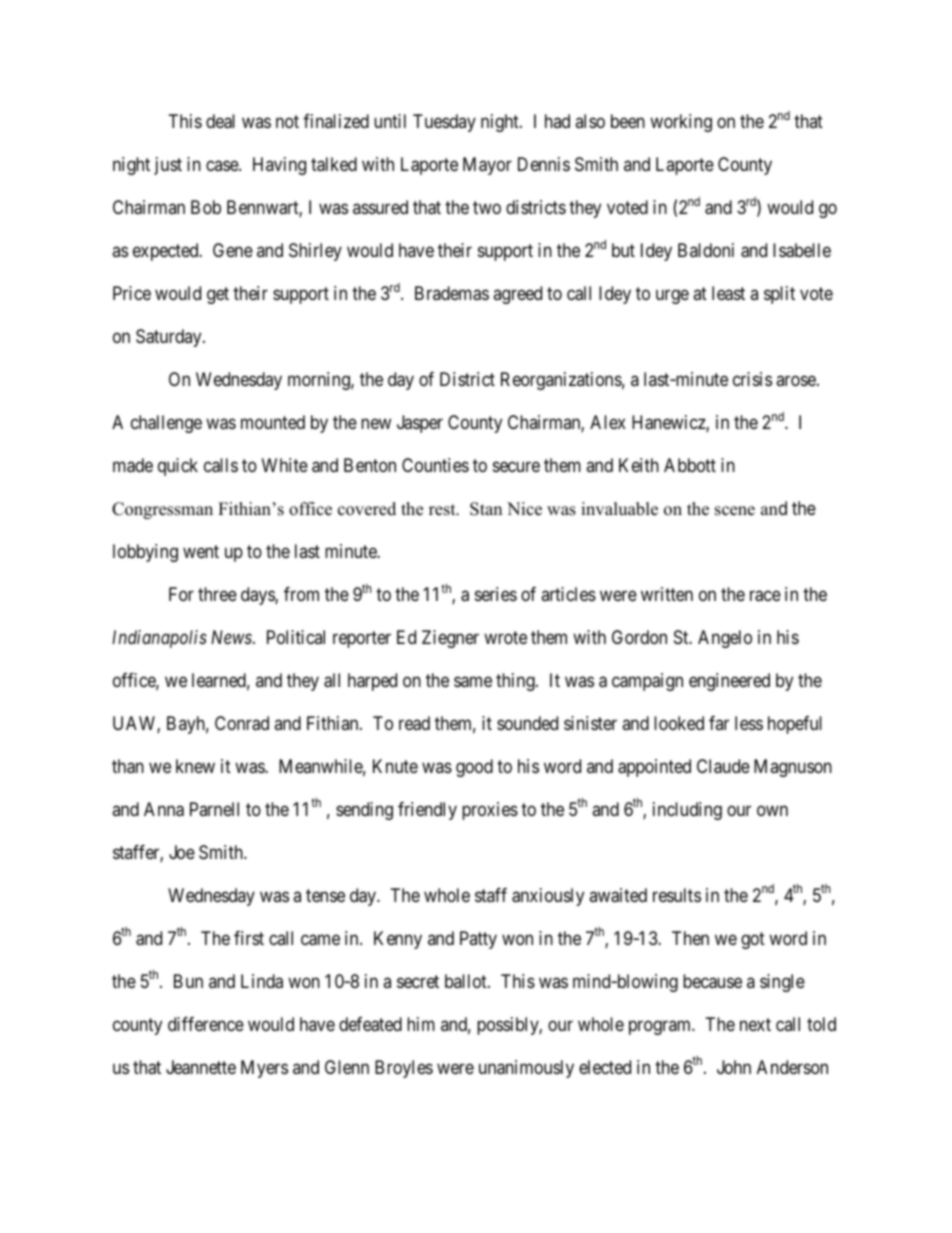 The height and width of the image is (1233, 952). I want to click on case, so click(223, 166).
